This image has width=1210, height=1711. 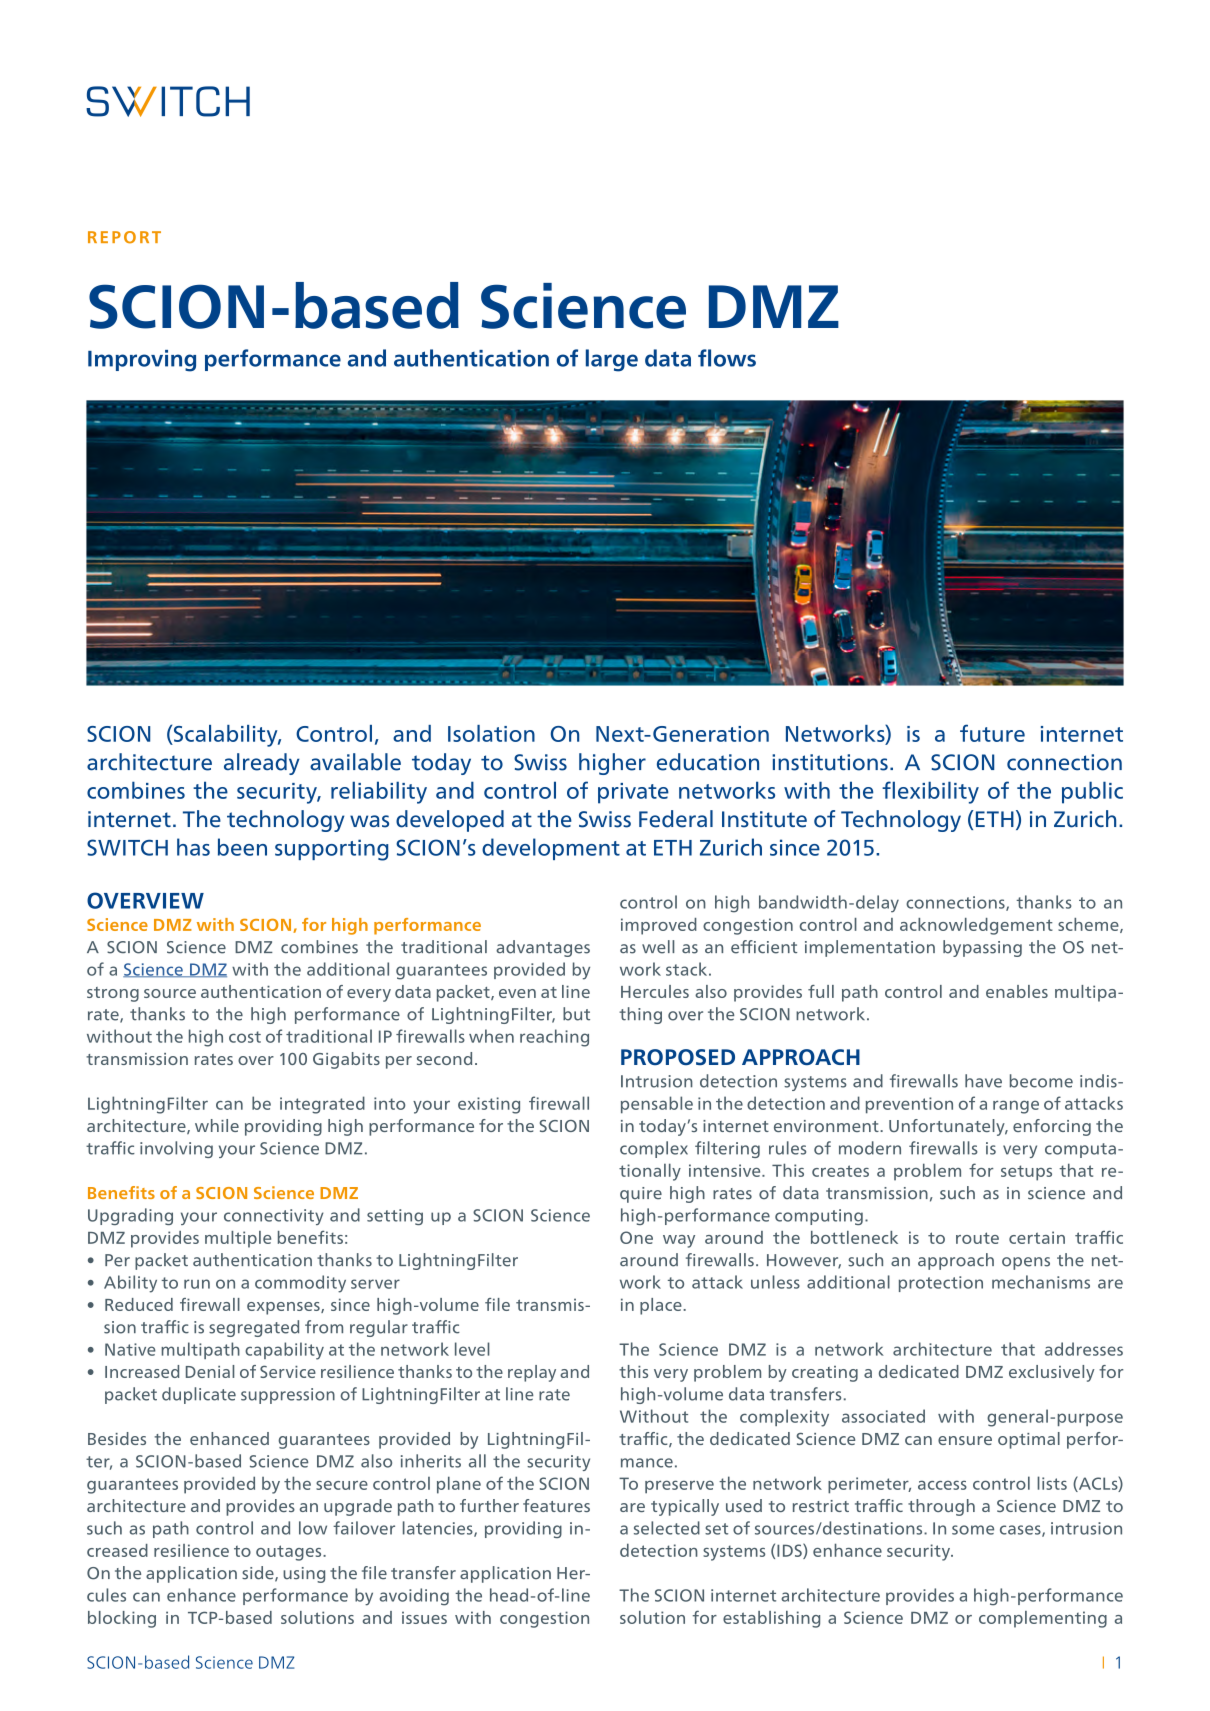 I want to click on REPORT, so click(x=124, y=237).
